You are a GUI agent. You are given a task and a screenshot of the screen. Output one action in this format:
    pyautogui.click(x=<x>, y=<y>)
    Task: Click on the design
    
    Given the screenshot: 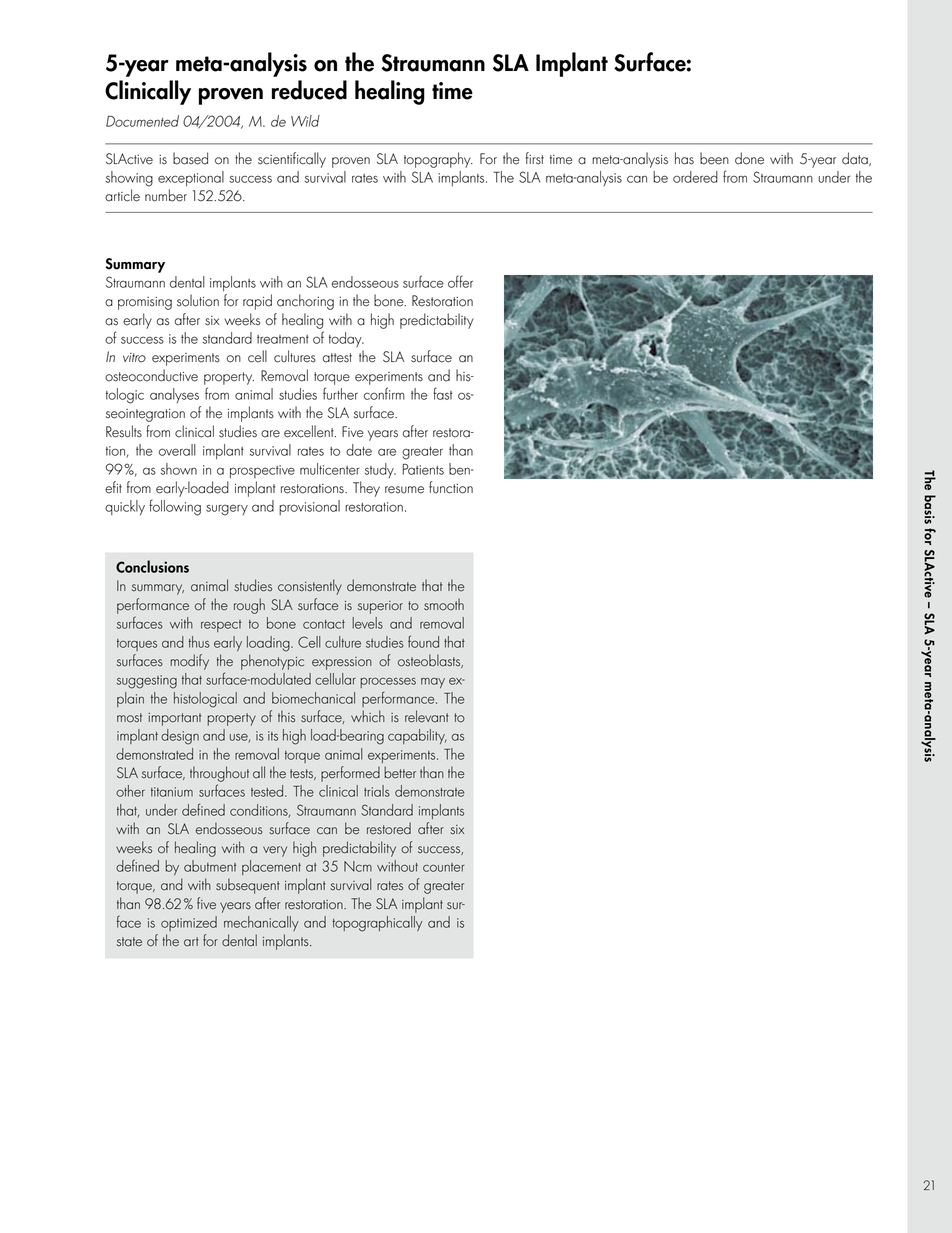 What is the action you would take?
    pyautogui.click(x=180, y=737)
